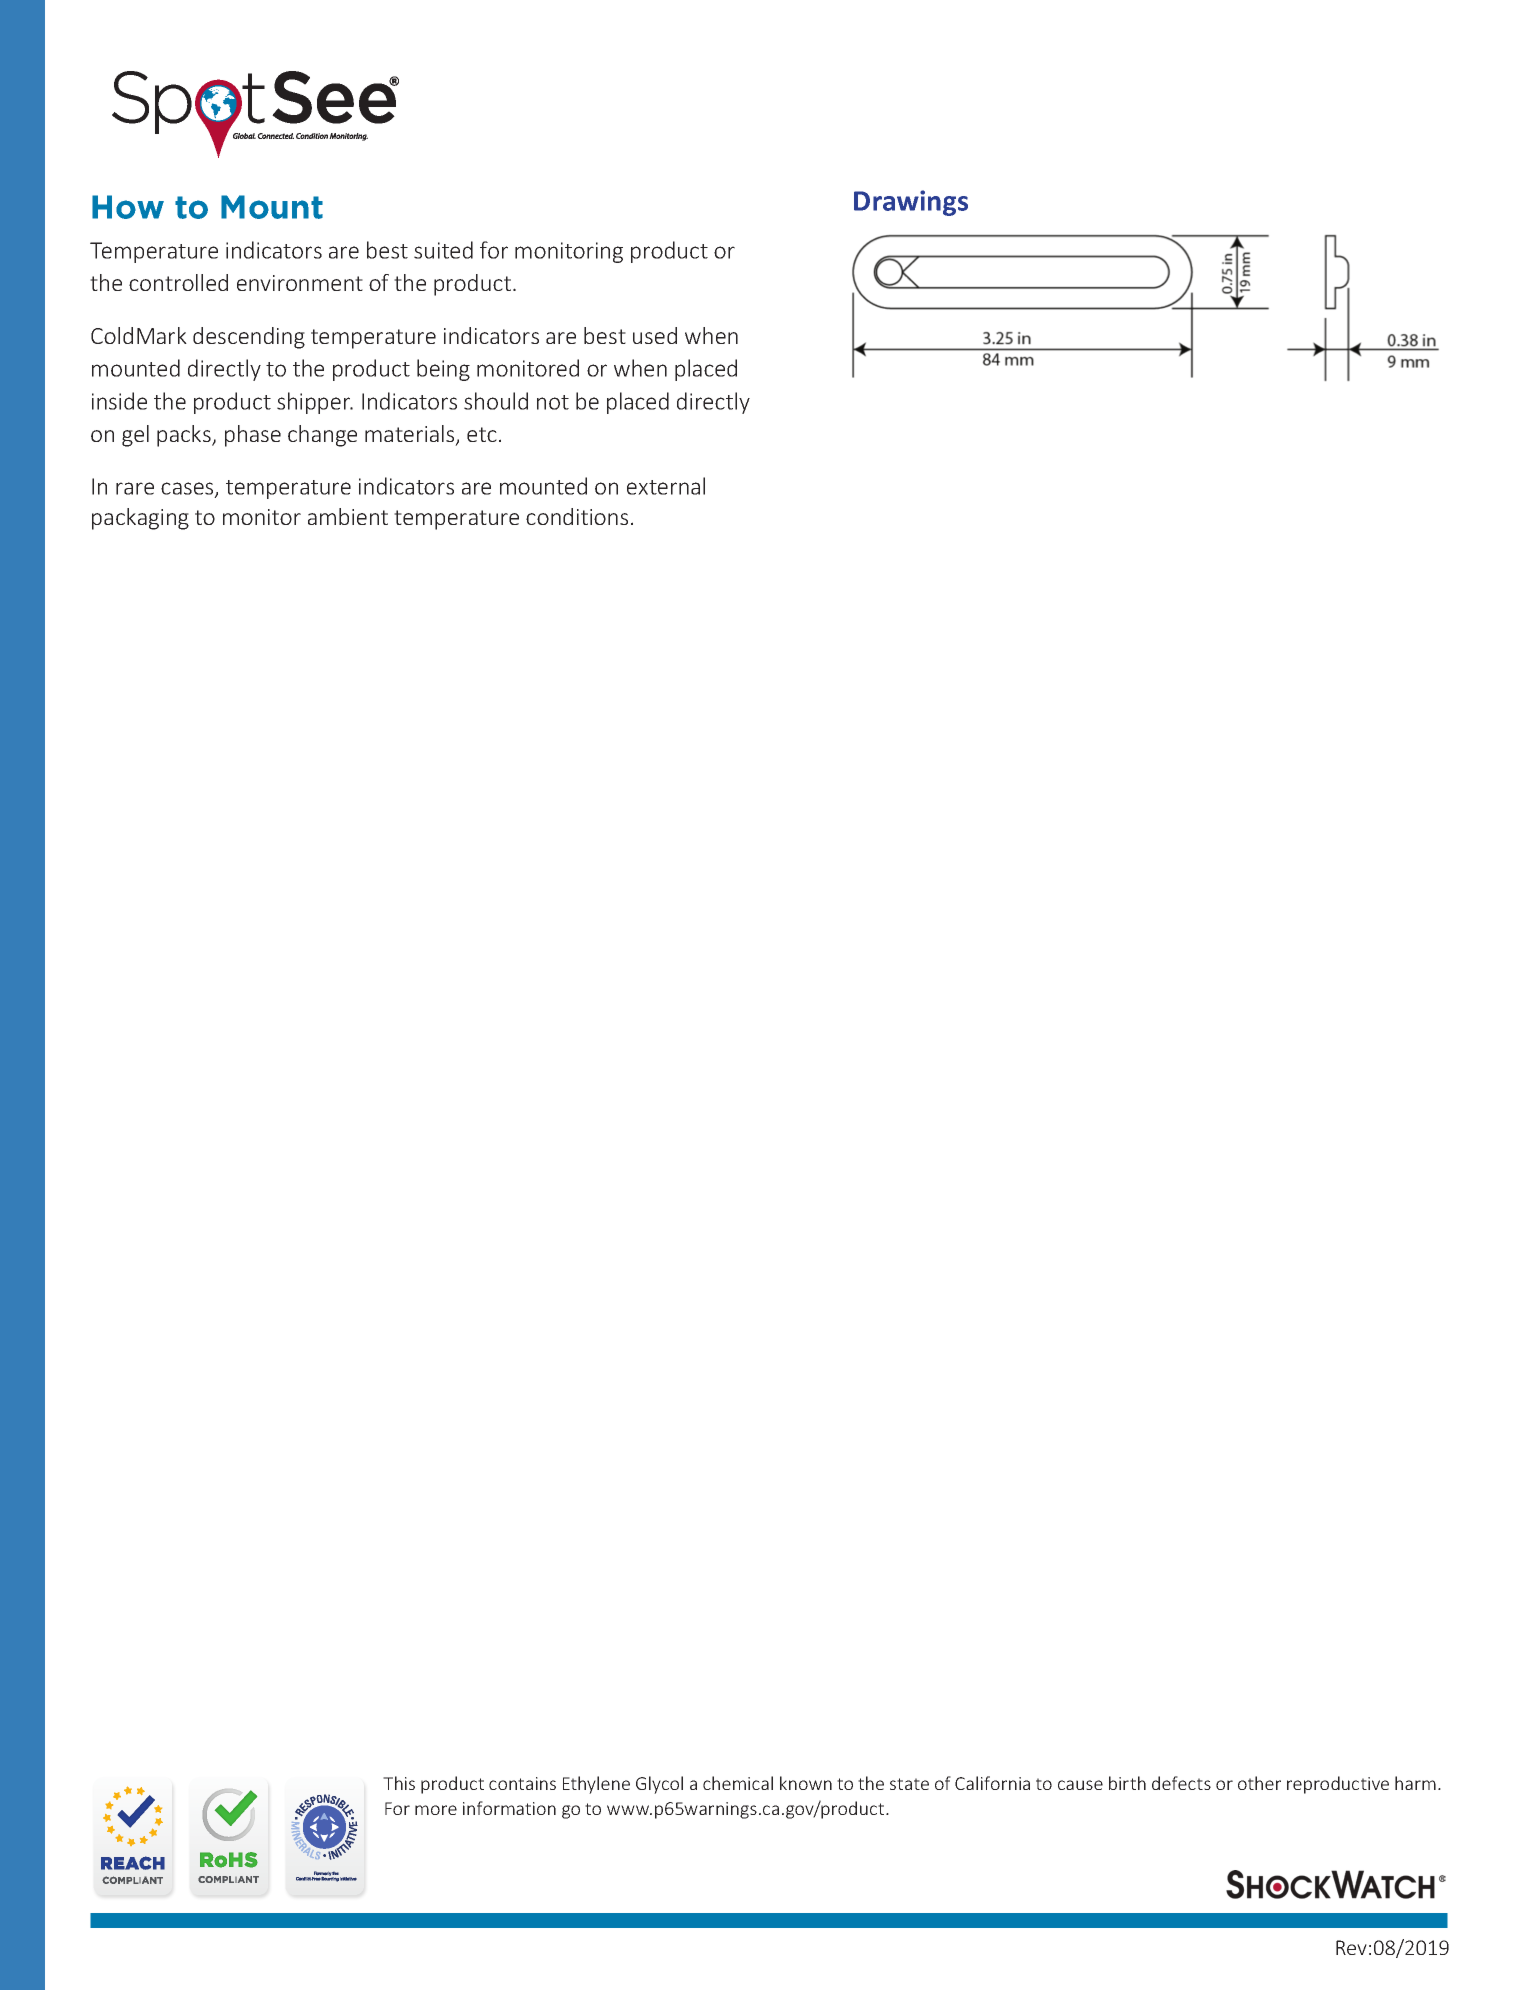 The height and width of the document is (1990, 1538). I want to click on external, so click(666, 486).
